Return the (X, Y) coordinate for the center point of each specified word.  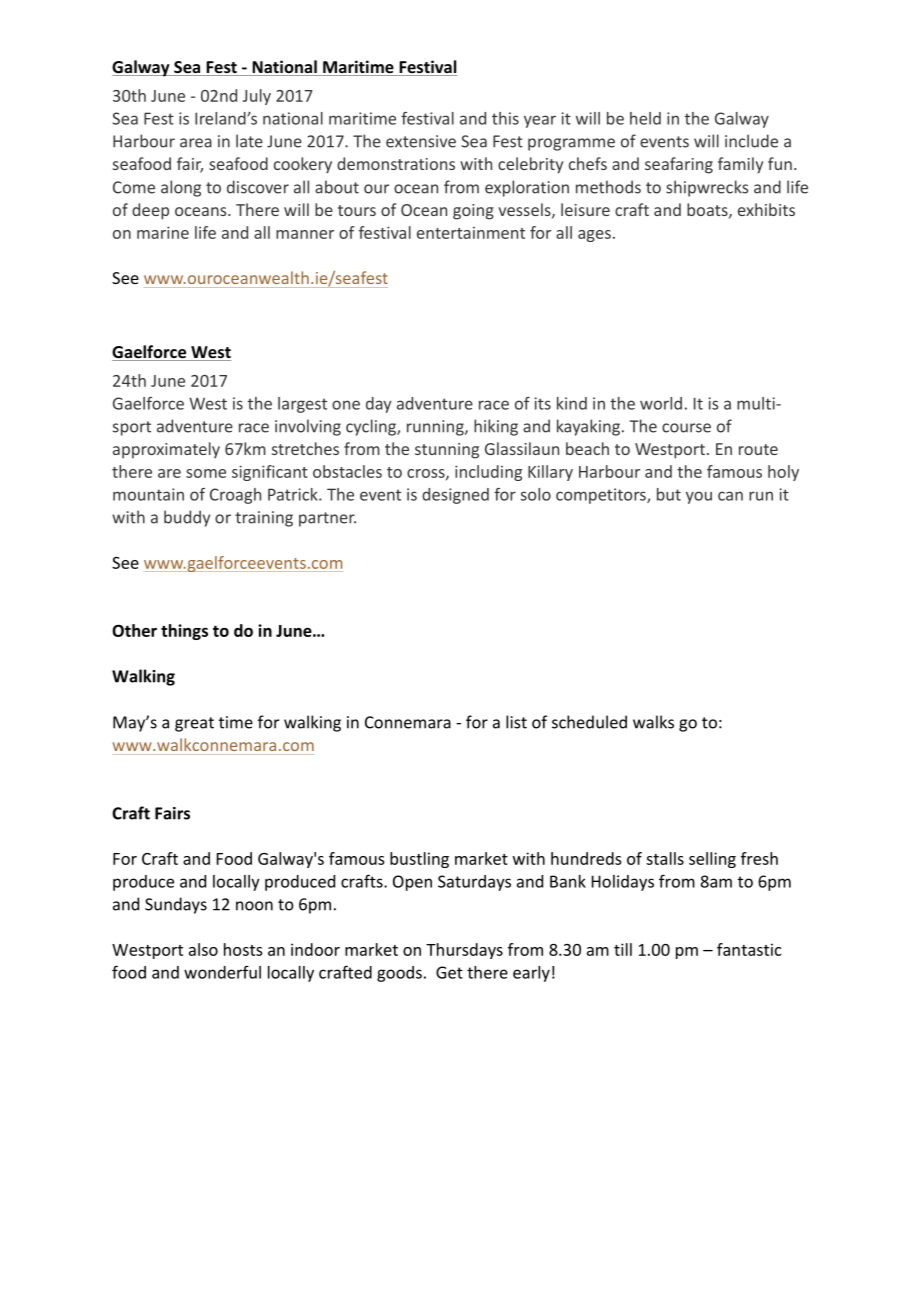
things (184, 632)
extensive (421, 141)
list (516, 722)
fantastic (749, 949)
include (751, 141)
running (436, 428)
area (196, 143)
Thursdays (464, 951)
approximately (166, 450)
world (661, 403)
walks (653, 722)
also (203, 949)
